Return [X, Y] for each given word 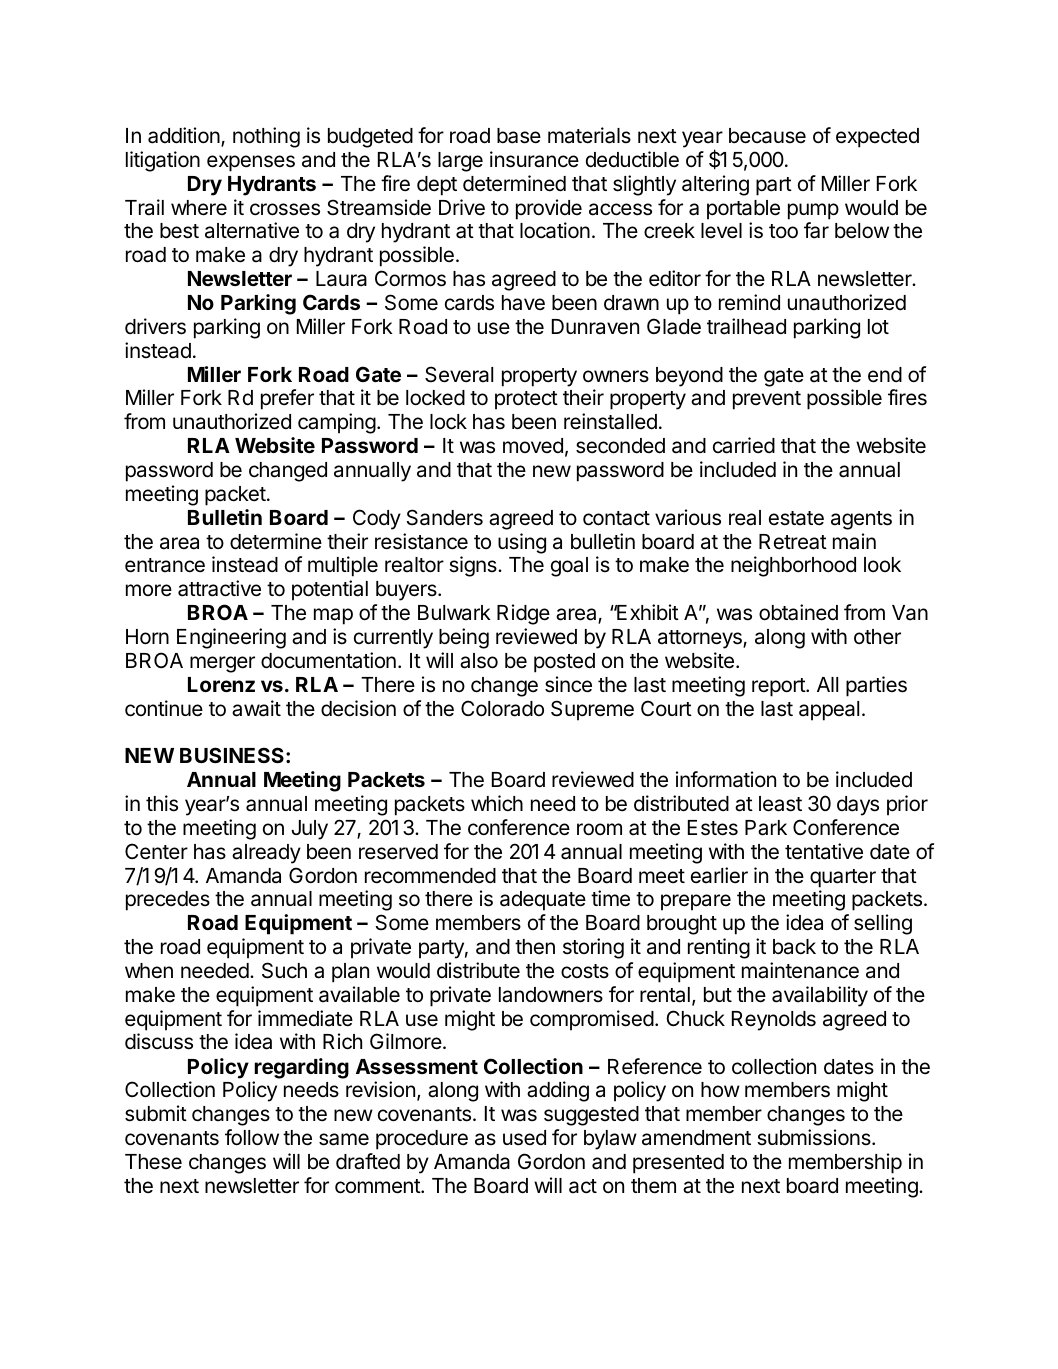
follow [252, 1137]
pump [813, 211]
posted [564, 663]
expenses [251, 163]
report [779, 687]
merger [222, 664]
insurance [534, 159]
